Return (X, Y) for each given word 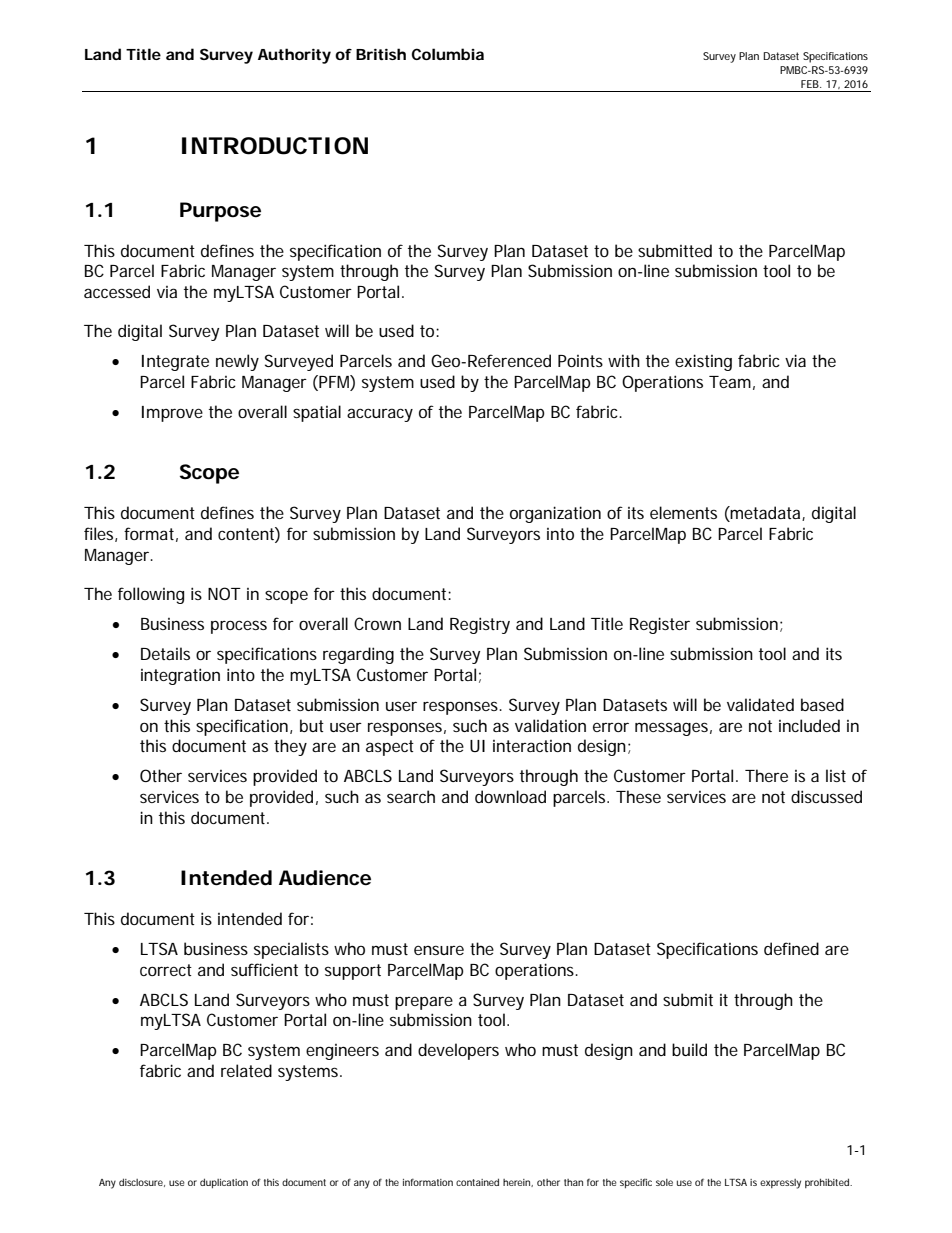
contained (477, 1182)
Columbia (447, 54)
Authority (294, 56)
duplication (224, 1183)
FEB (811, 84)
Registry (480, 625)
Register (660, 625)
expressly (780, 1184)
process (239, 627)
